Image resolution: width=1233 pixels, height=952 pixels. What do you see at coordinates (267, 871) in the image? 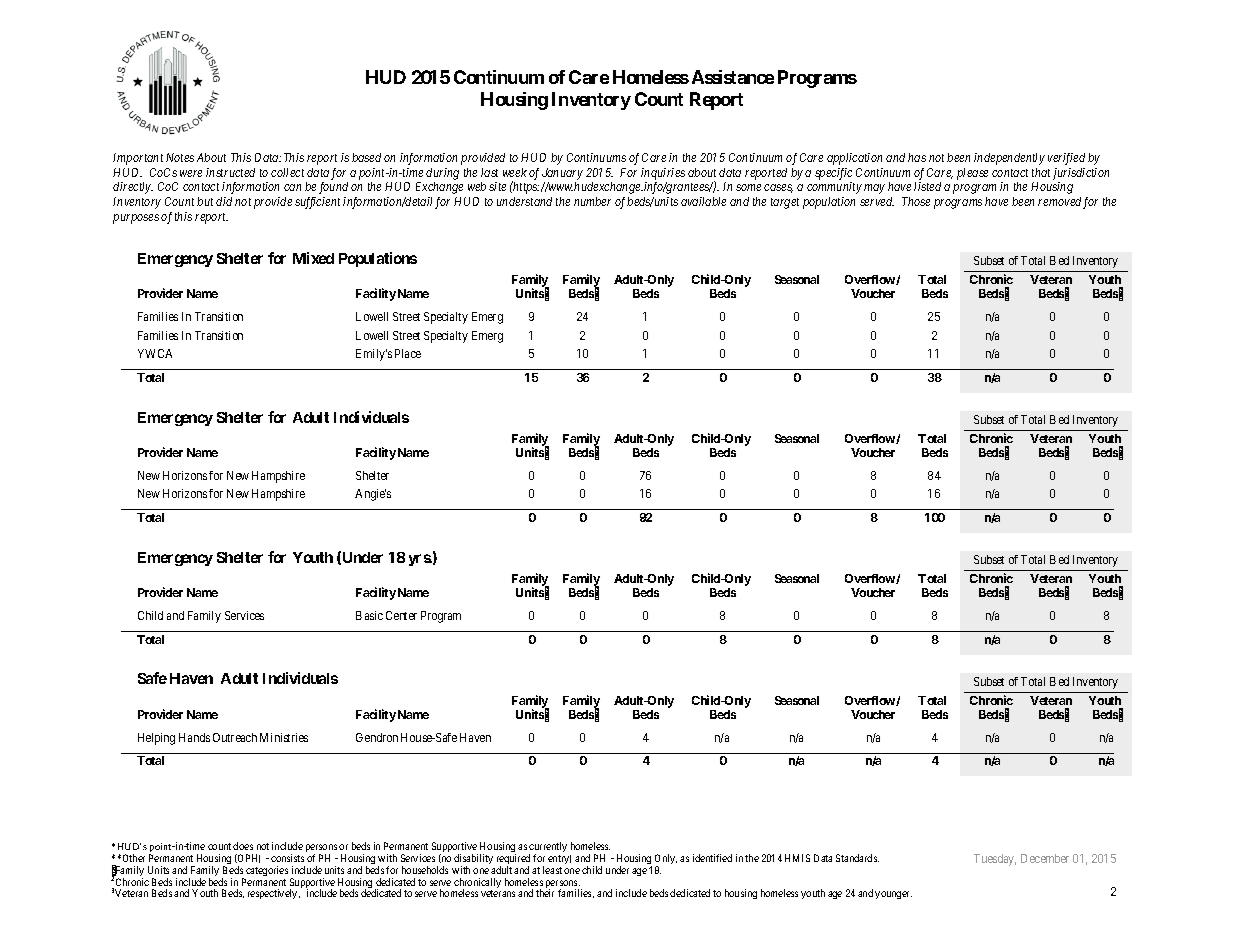
I see `categories` at bounding box center [267, 871].
